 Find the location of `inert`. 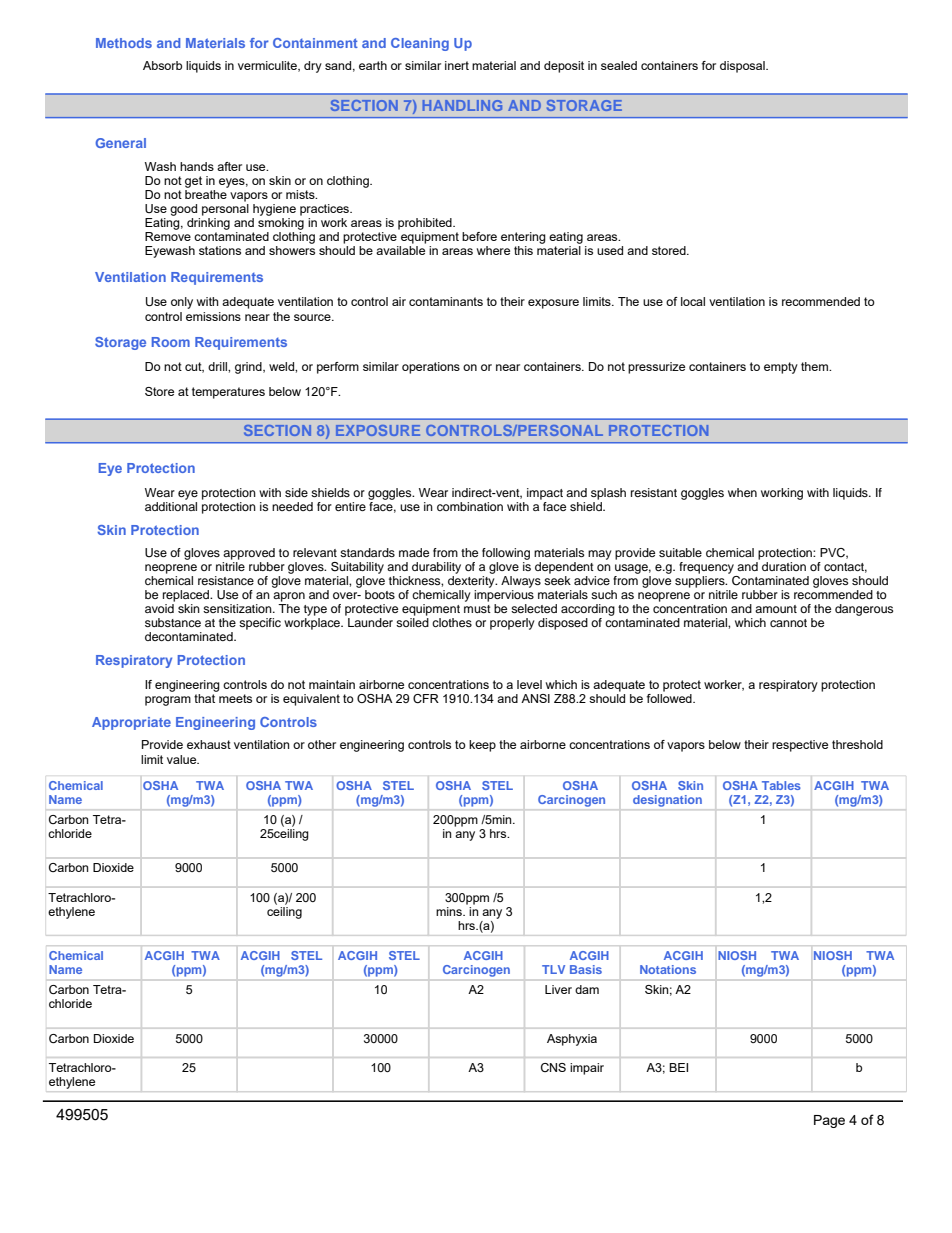

inert is located at coordinates (457, 65).
